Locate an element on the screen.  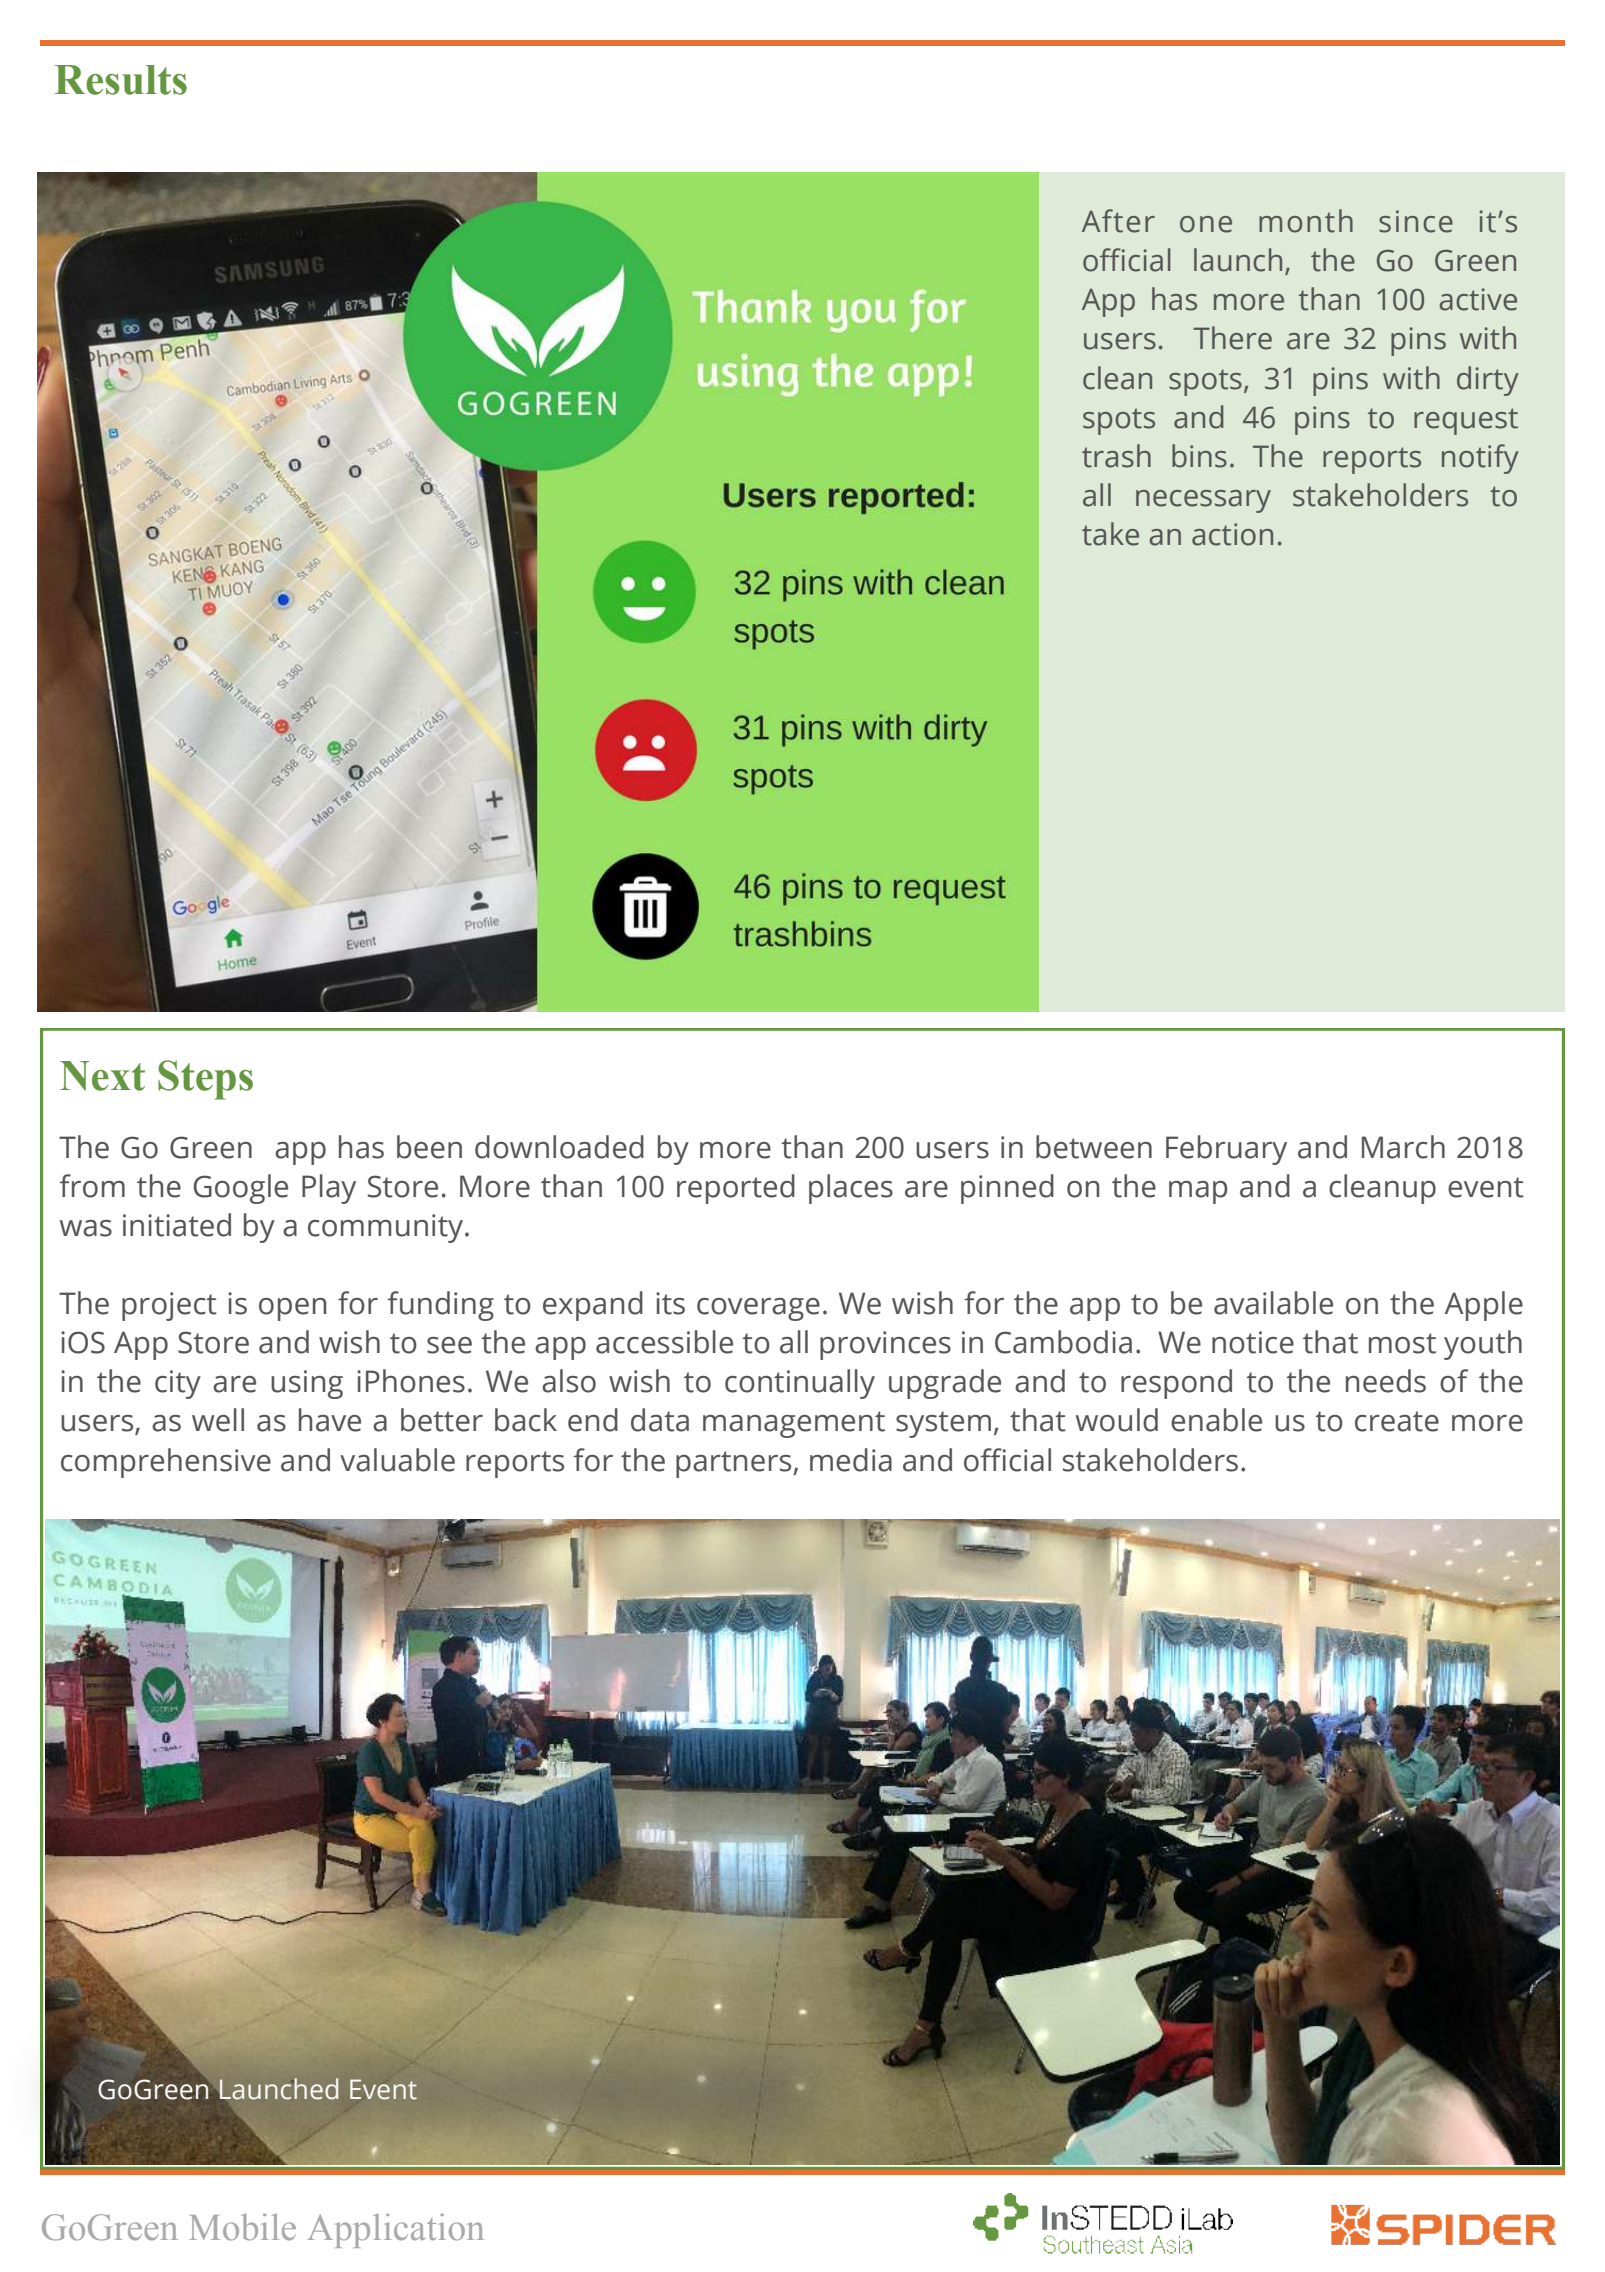
available is located at coordinates (1273, 1303).
